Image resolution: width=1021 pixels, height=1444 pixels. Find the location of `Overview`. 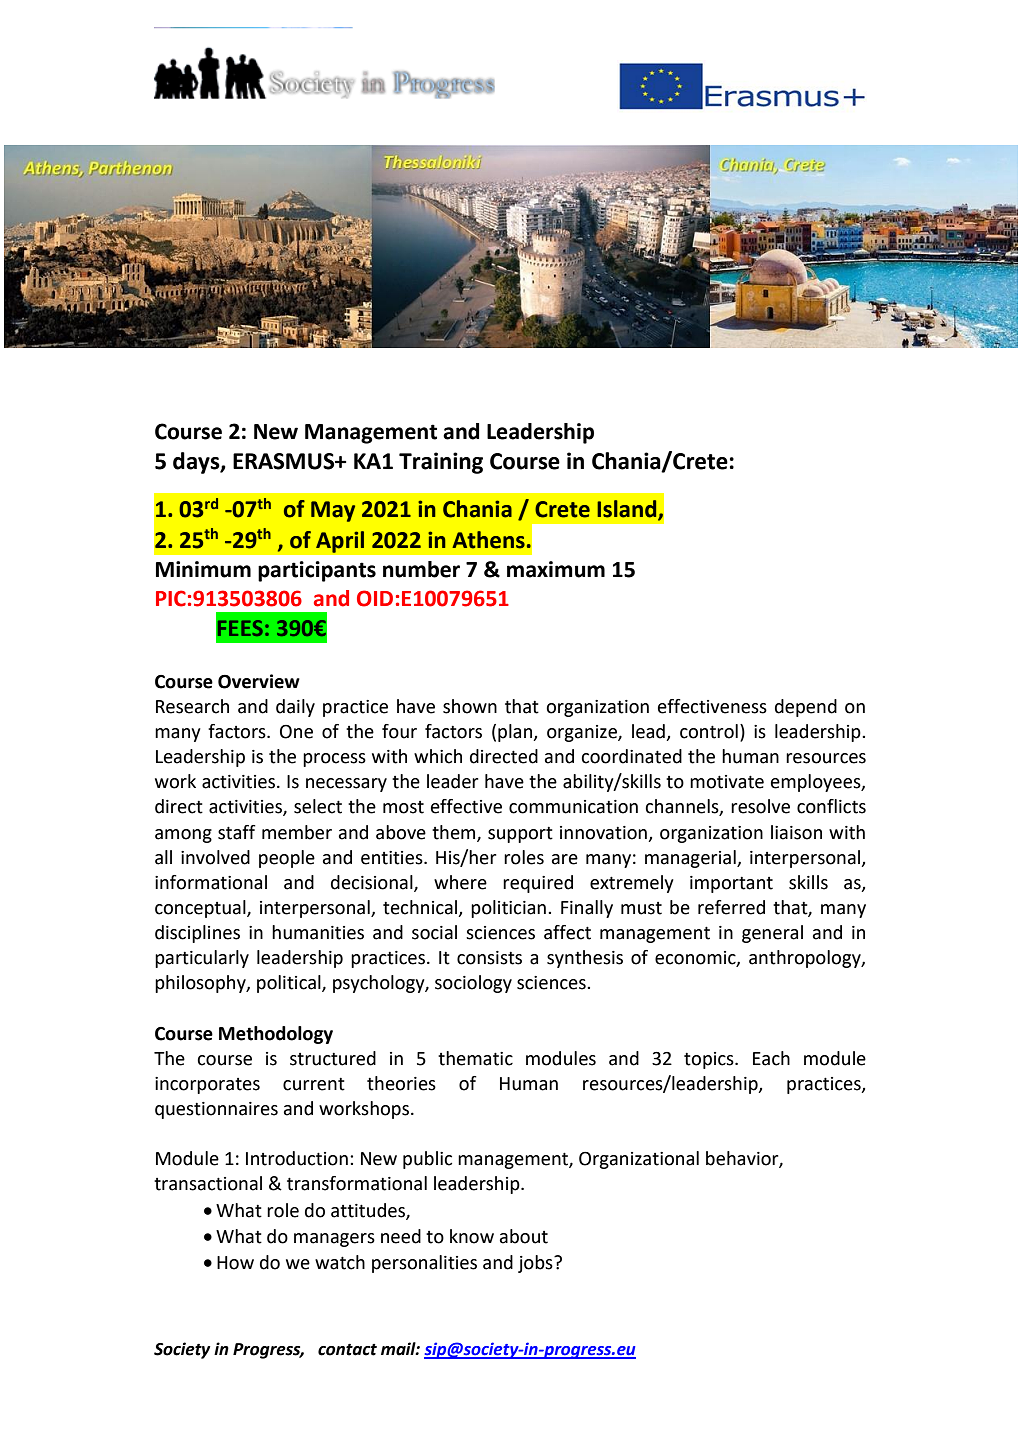

Overview is located at coordinates (259, 681).
